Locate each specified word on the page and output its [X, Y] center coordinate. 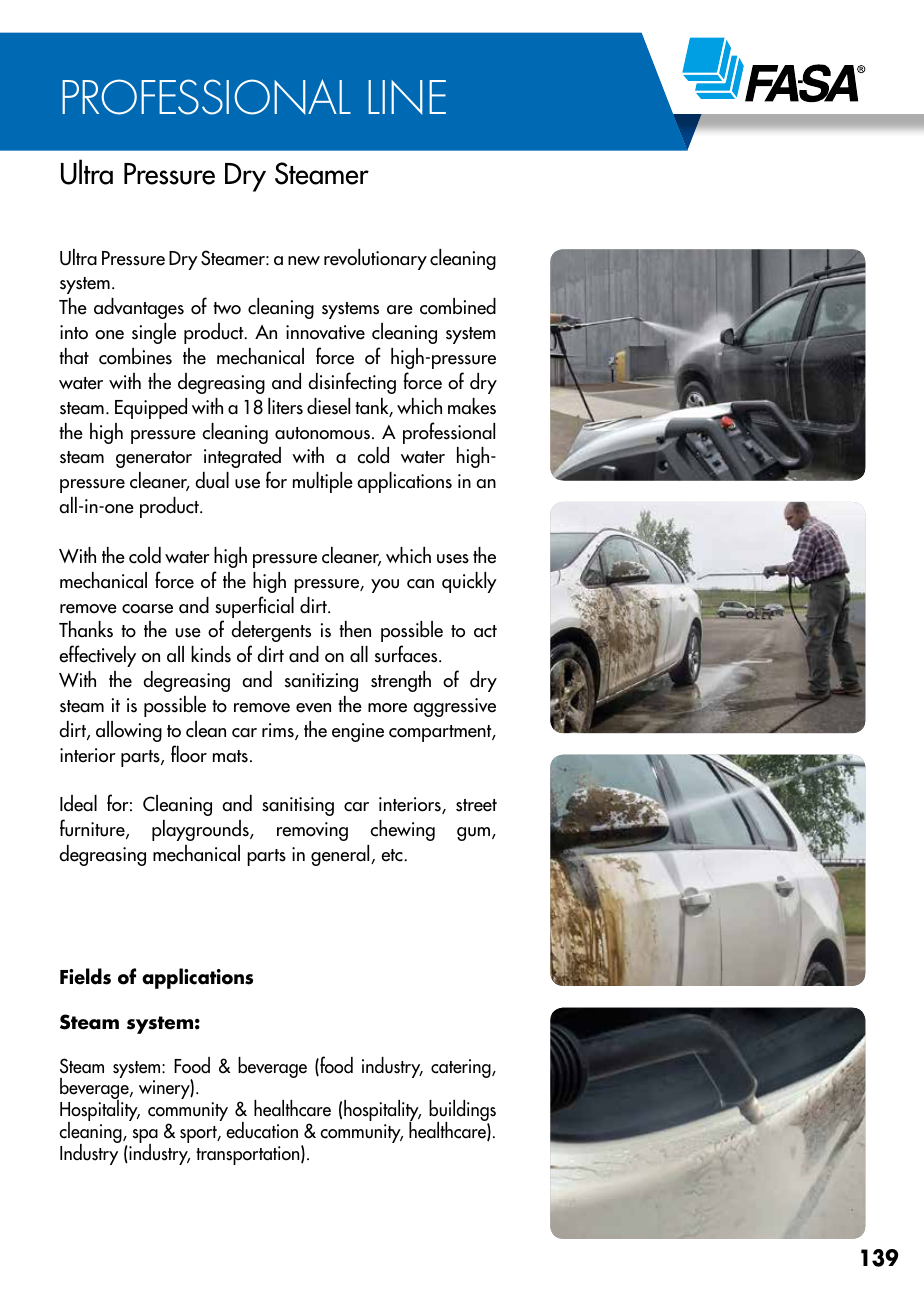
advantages [139, 308]
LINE [407, 97]
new [304, 261]
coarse [147, 609]
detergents [271, 631]
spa [145, 1137]
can [420, 584]
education [262, 1130]
